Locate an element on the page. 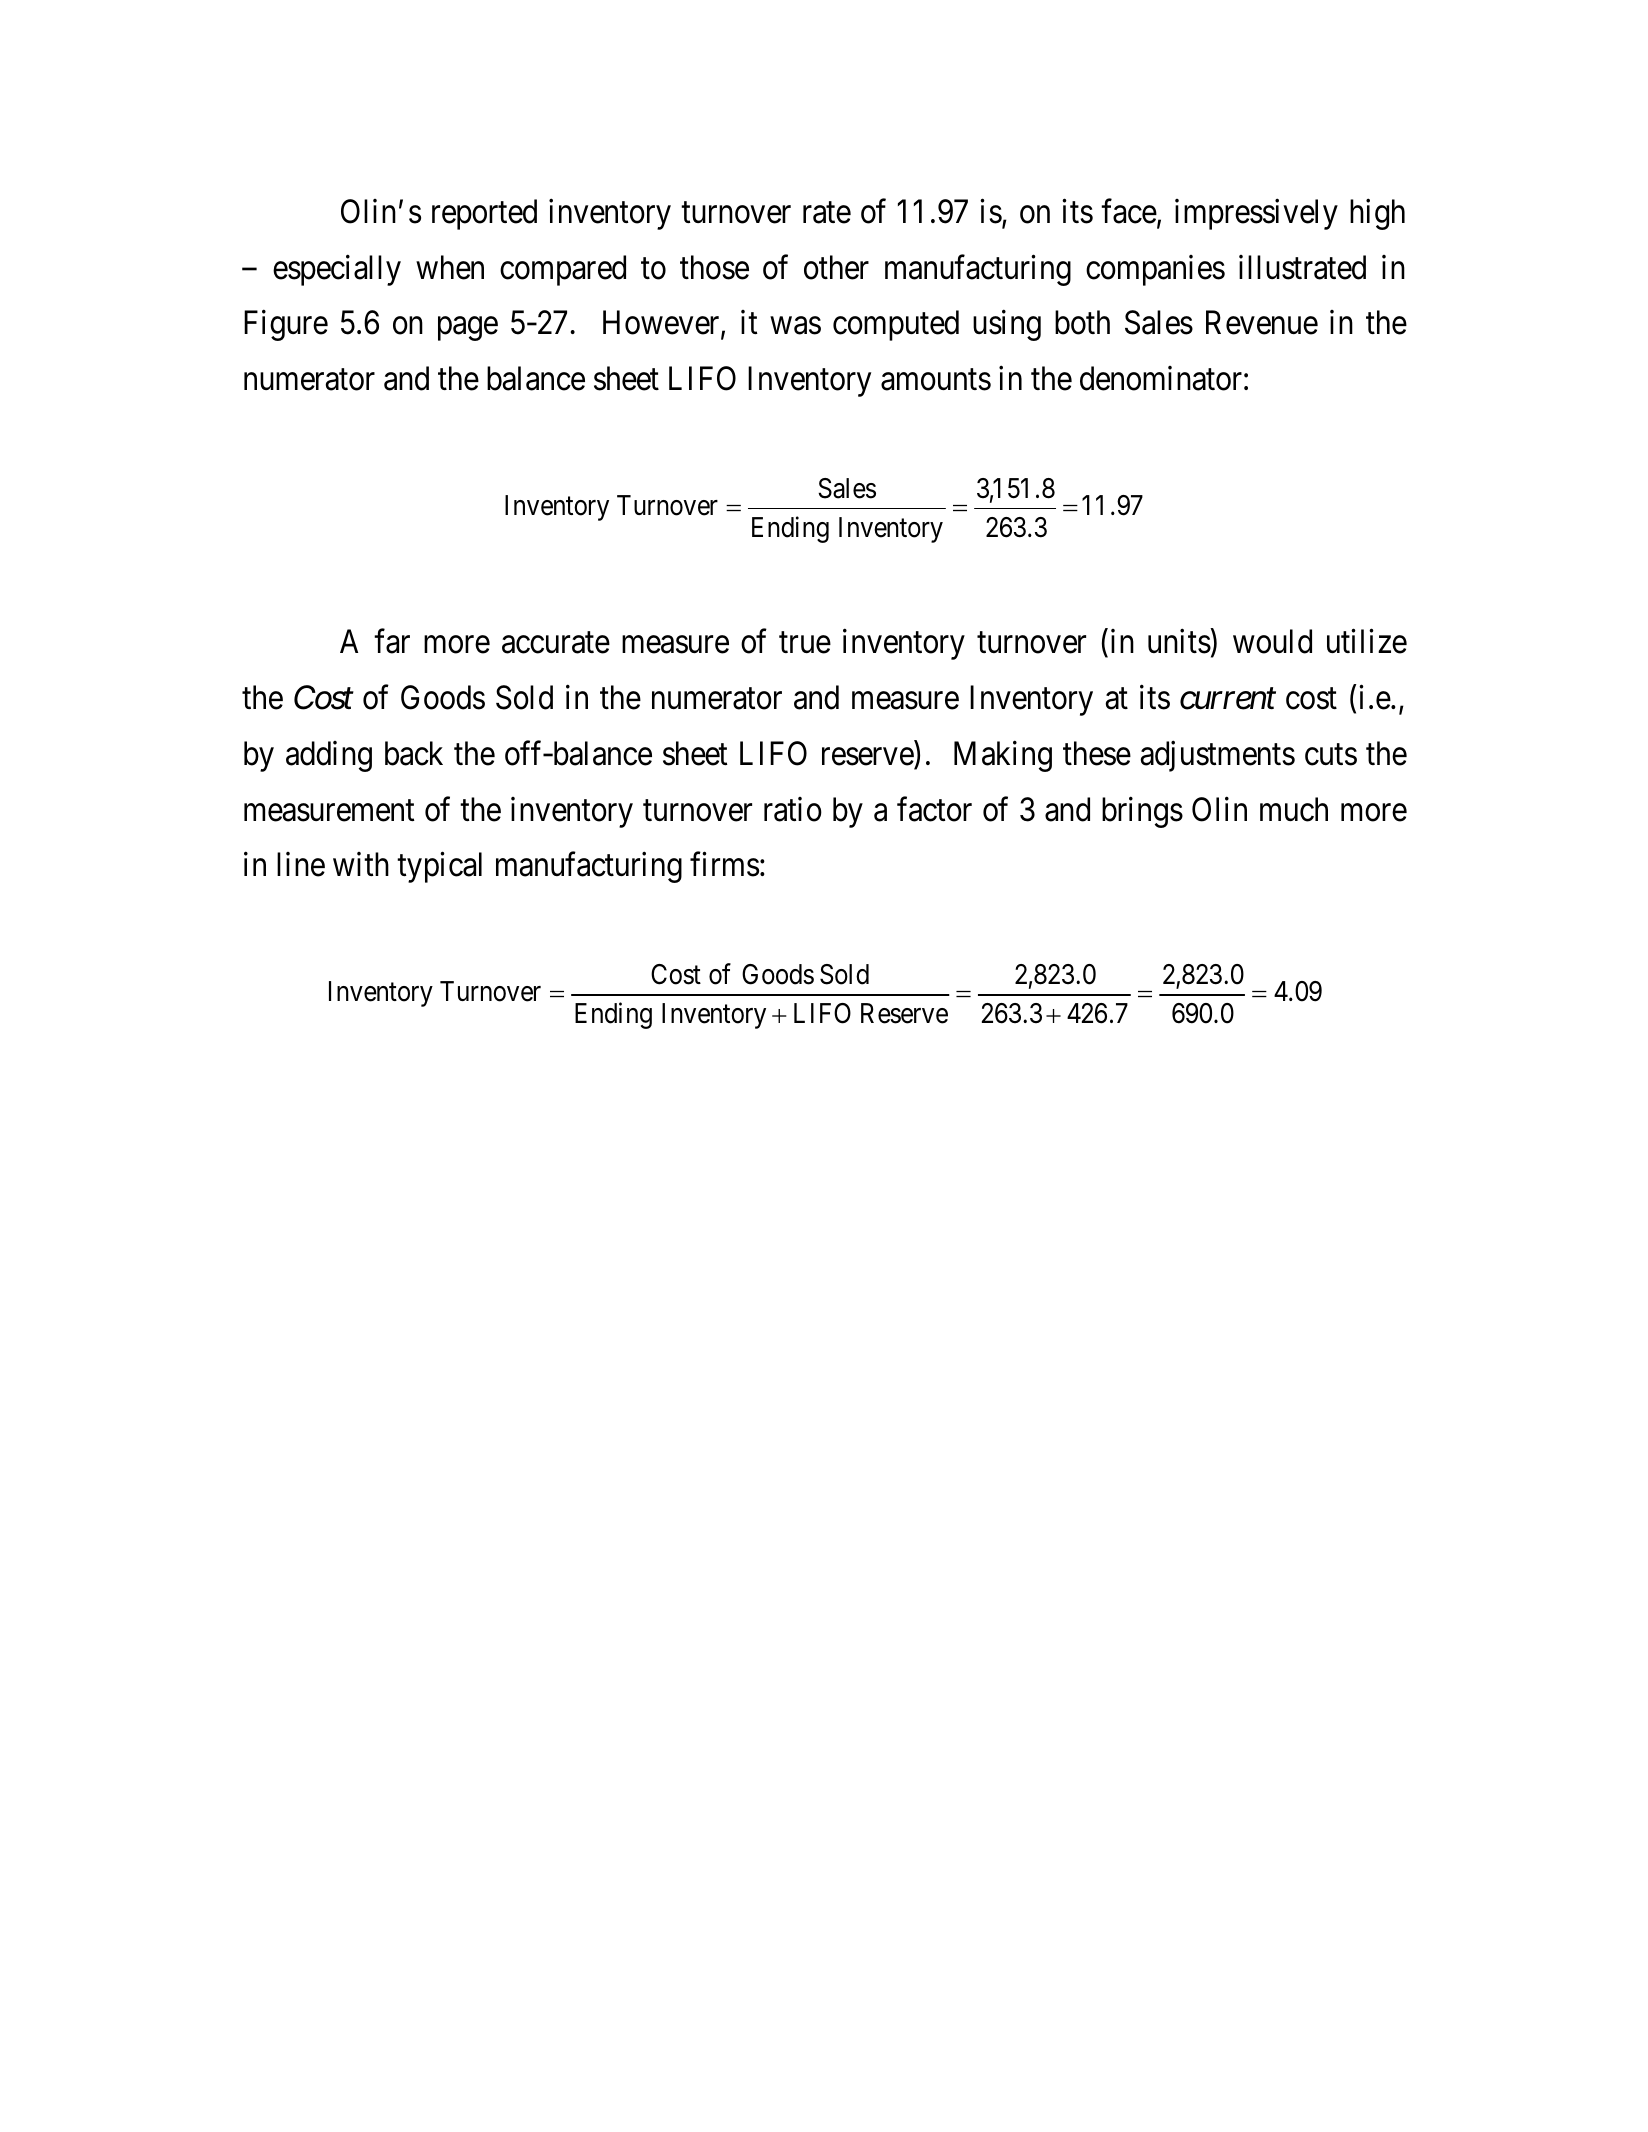 The image size is (1648, 2132). true is located at coordinates (805, 643).
